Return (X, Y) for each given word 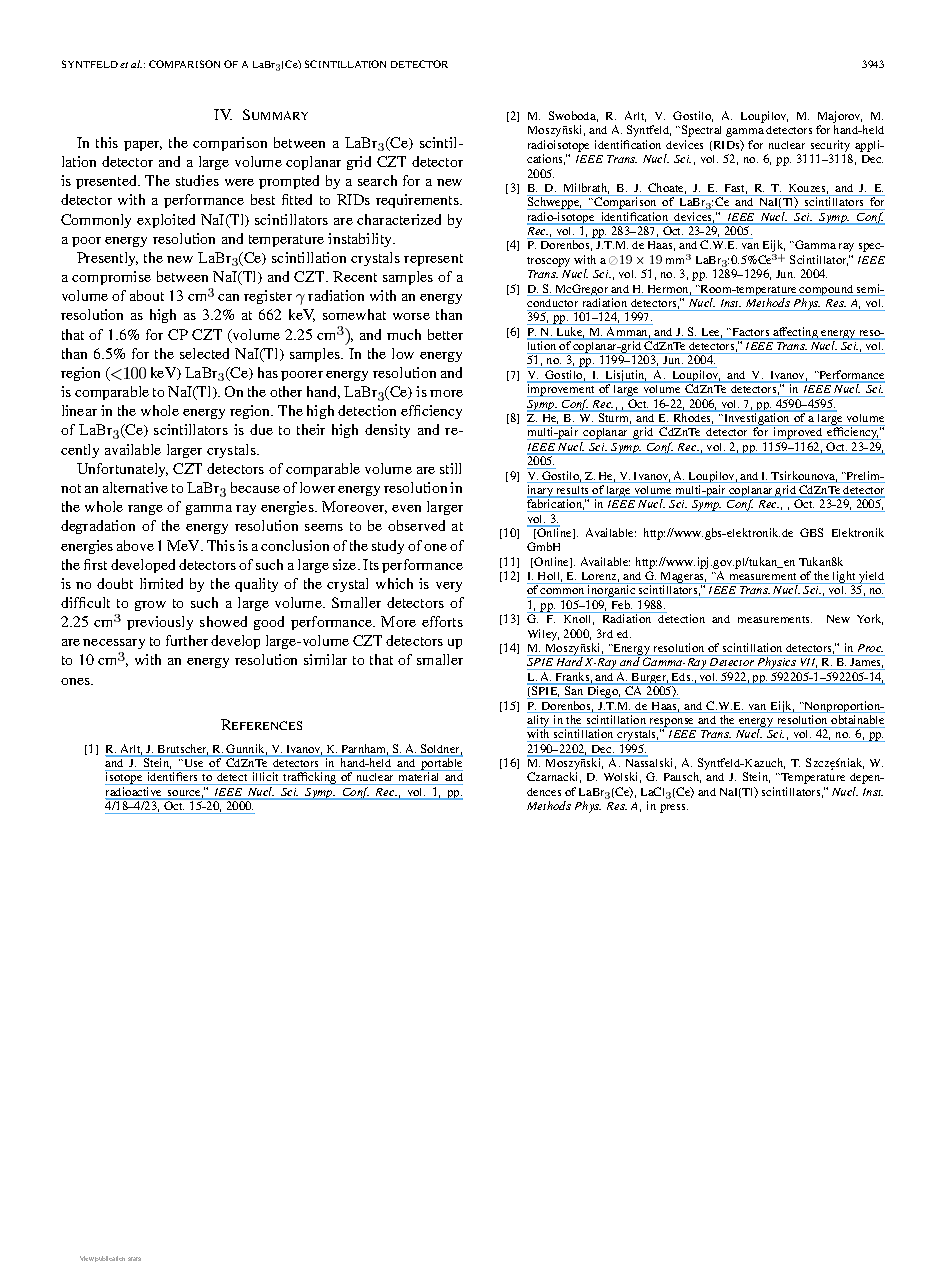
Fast (736, 189)
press (674, 808)
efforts (442, 621)
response (672, 724)
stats (134, 1259)
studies (197, 180)
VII (808, 664)
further (187, 640)
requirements (418, 201)
